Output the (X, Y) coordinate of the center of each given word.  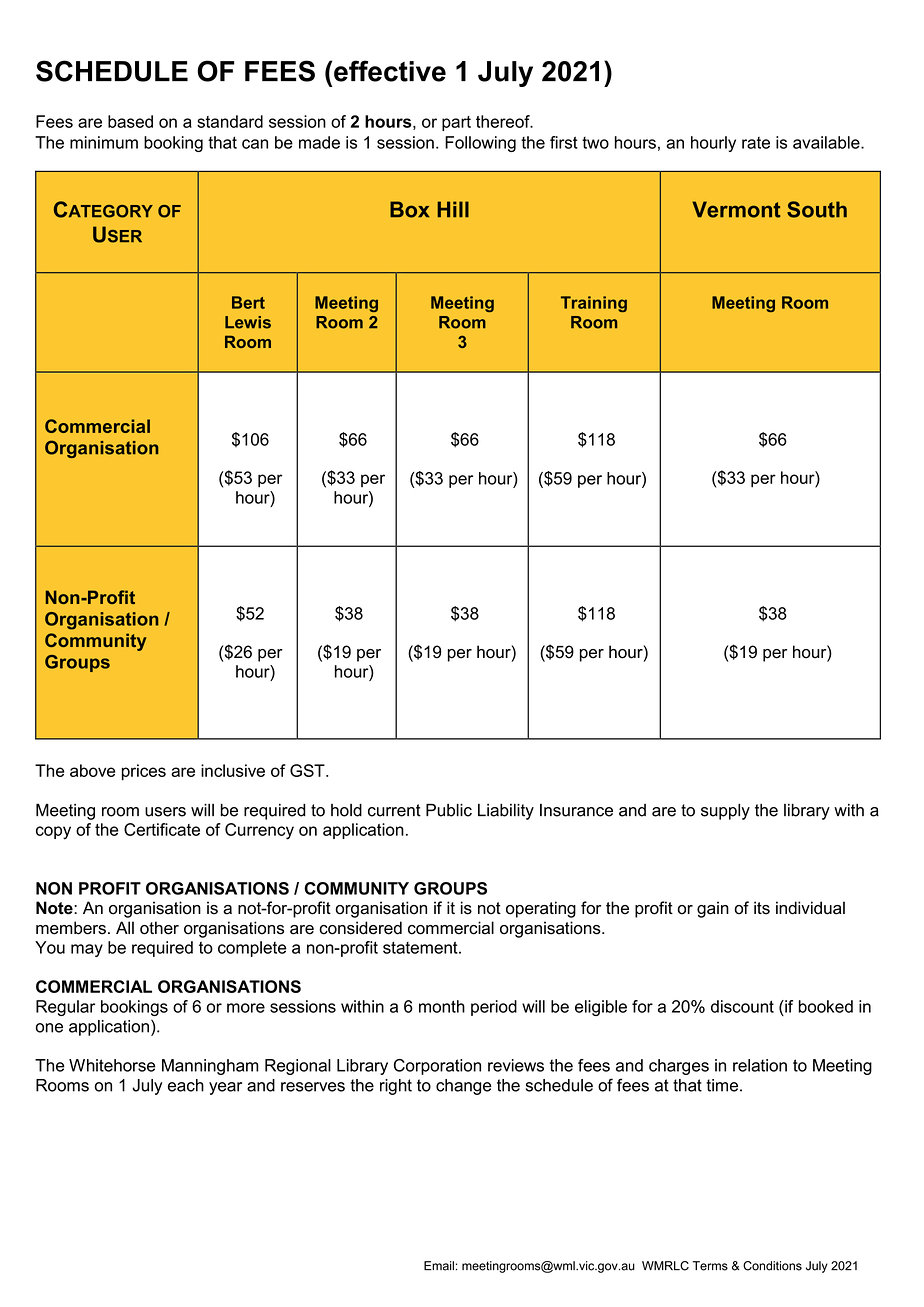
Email (439, 1266)
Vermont (736, 209)
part (456, 123)
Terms (710, 1266)
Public (449, 810)
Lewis (248, 322)
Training (594, 304)
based (130, 121)
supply (725, 812)
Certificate (162, 829)
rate (756, 143)
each (186, 1085)
